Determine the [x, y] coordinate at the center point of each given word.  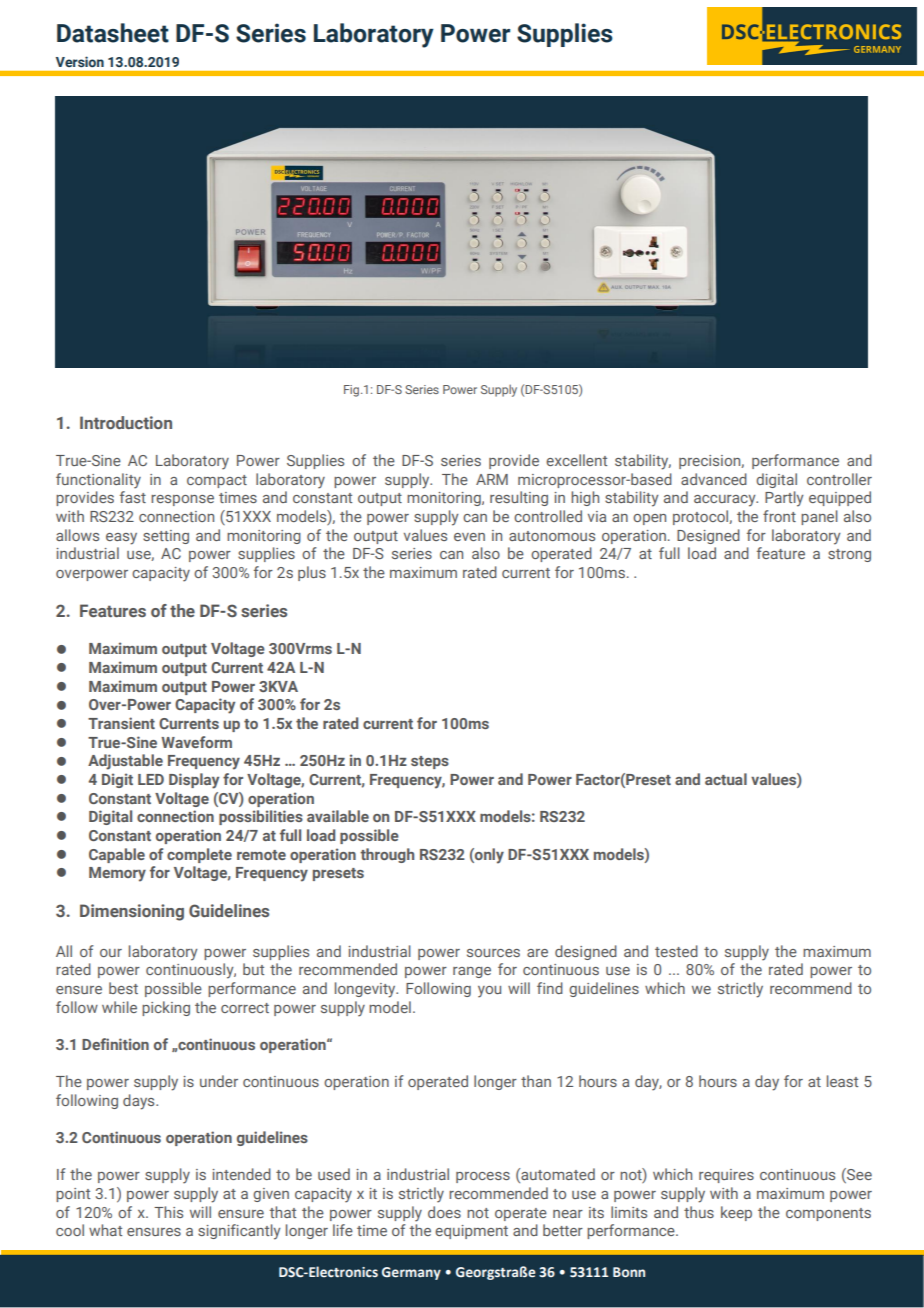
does [444, 1212]
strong [849, 555]
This [168, 1212]
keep [736, 1213]
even [469, 537]
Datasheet [113, 33]
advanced [714, 479]
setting [166, 537]
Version [80, 61]
